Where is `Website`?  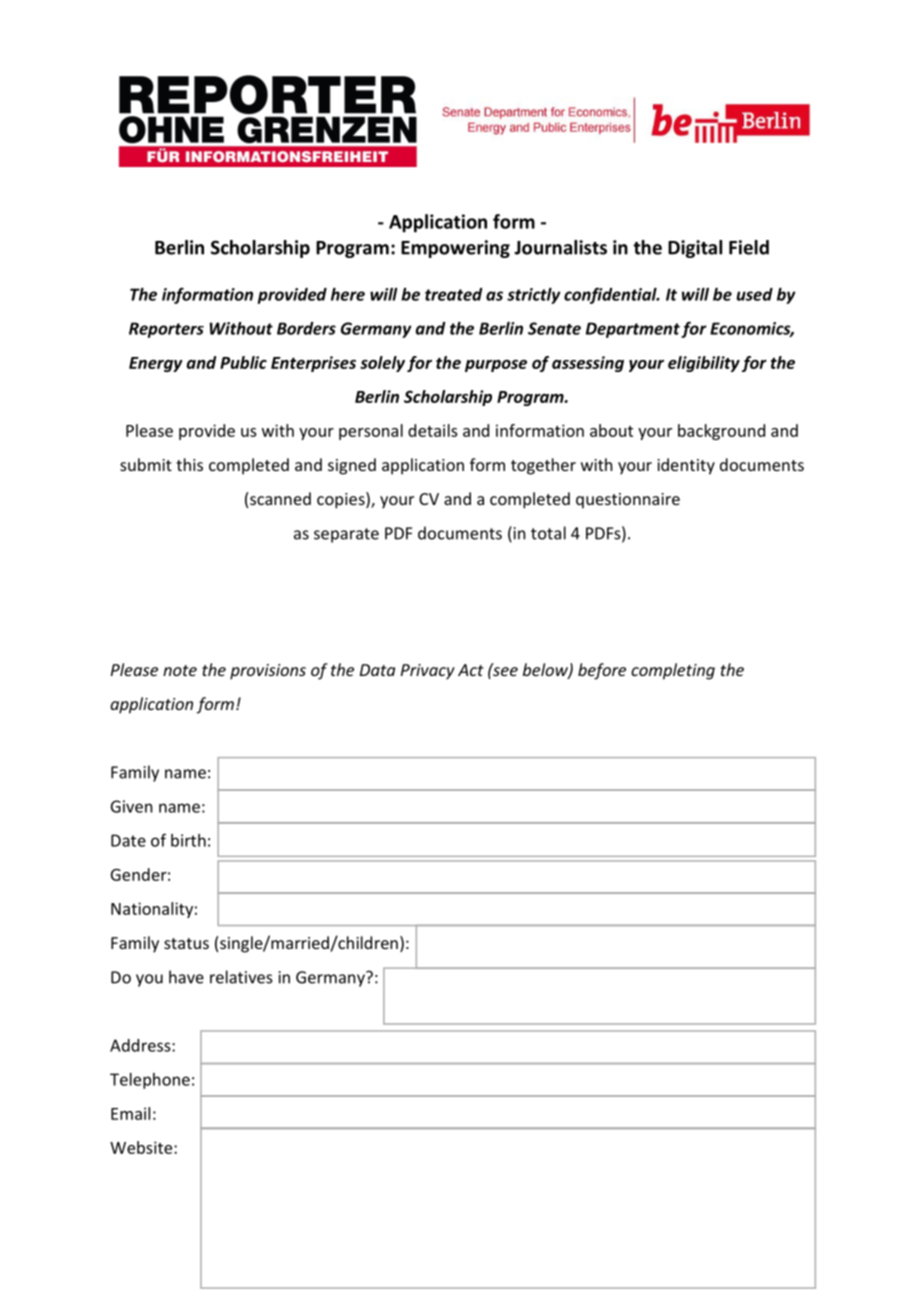
Website is located at coordinates (142, 1147).
